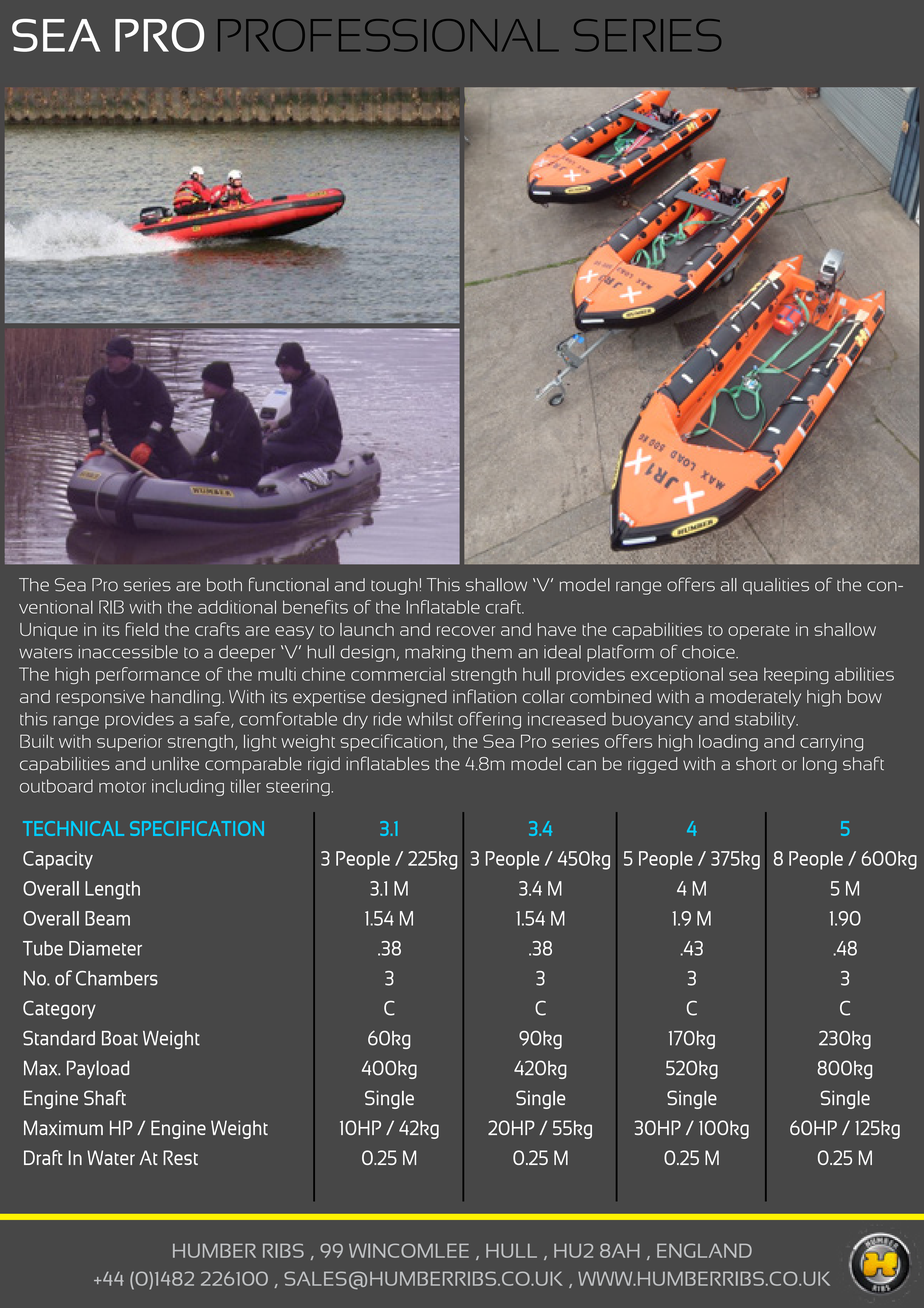  Describe the element at coordinates (430, 719) in the screenshot. I see `whilst` at that location.
